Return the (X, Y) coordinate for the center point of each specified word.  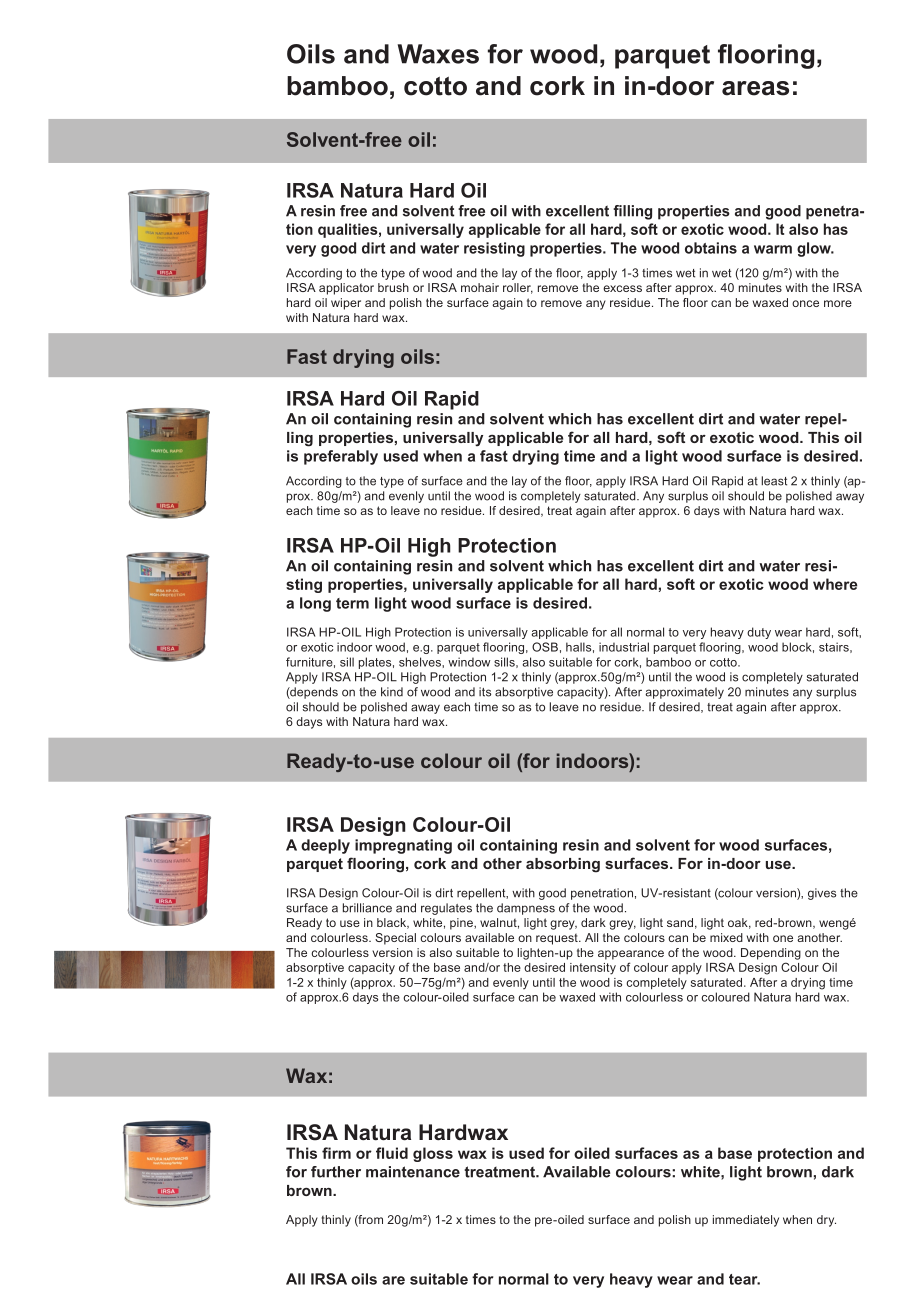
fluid (392, 1153)
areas (755, 88)
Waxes (438, 54)
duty (759, 633)
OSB (545, 647)
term (352, 603)
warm (773, 249)
